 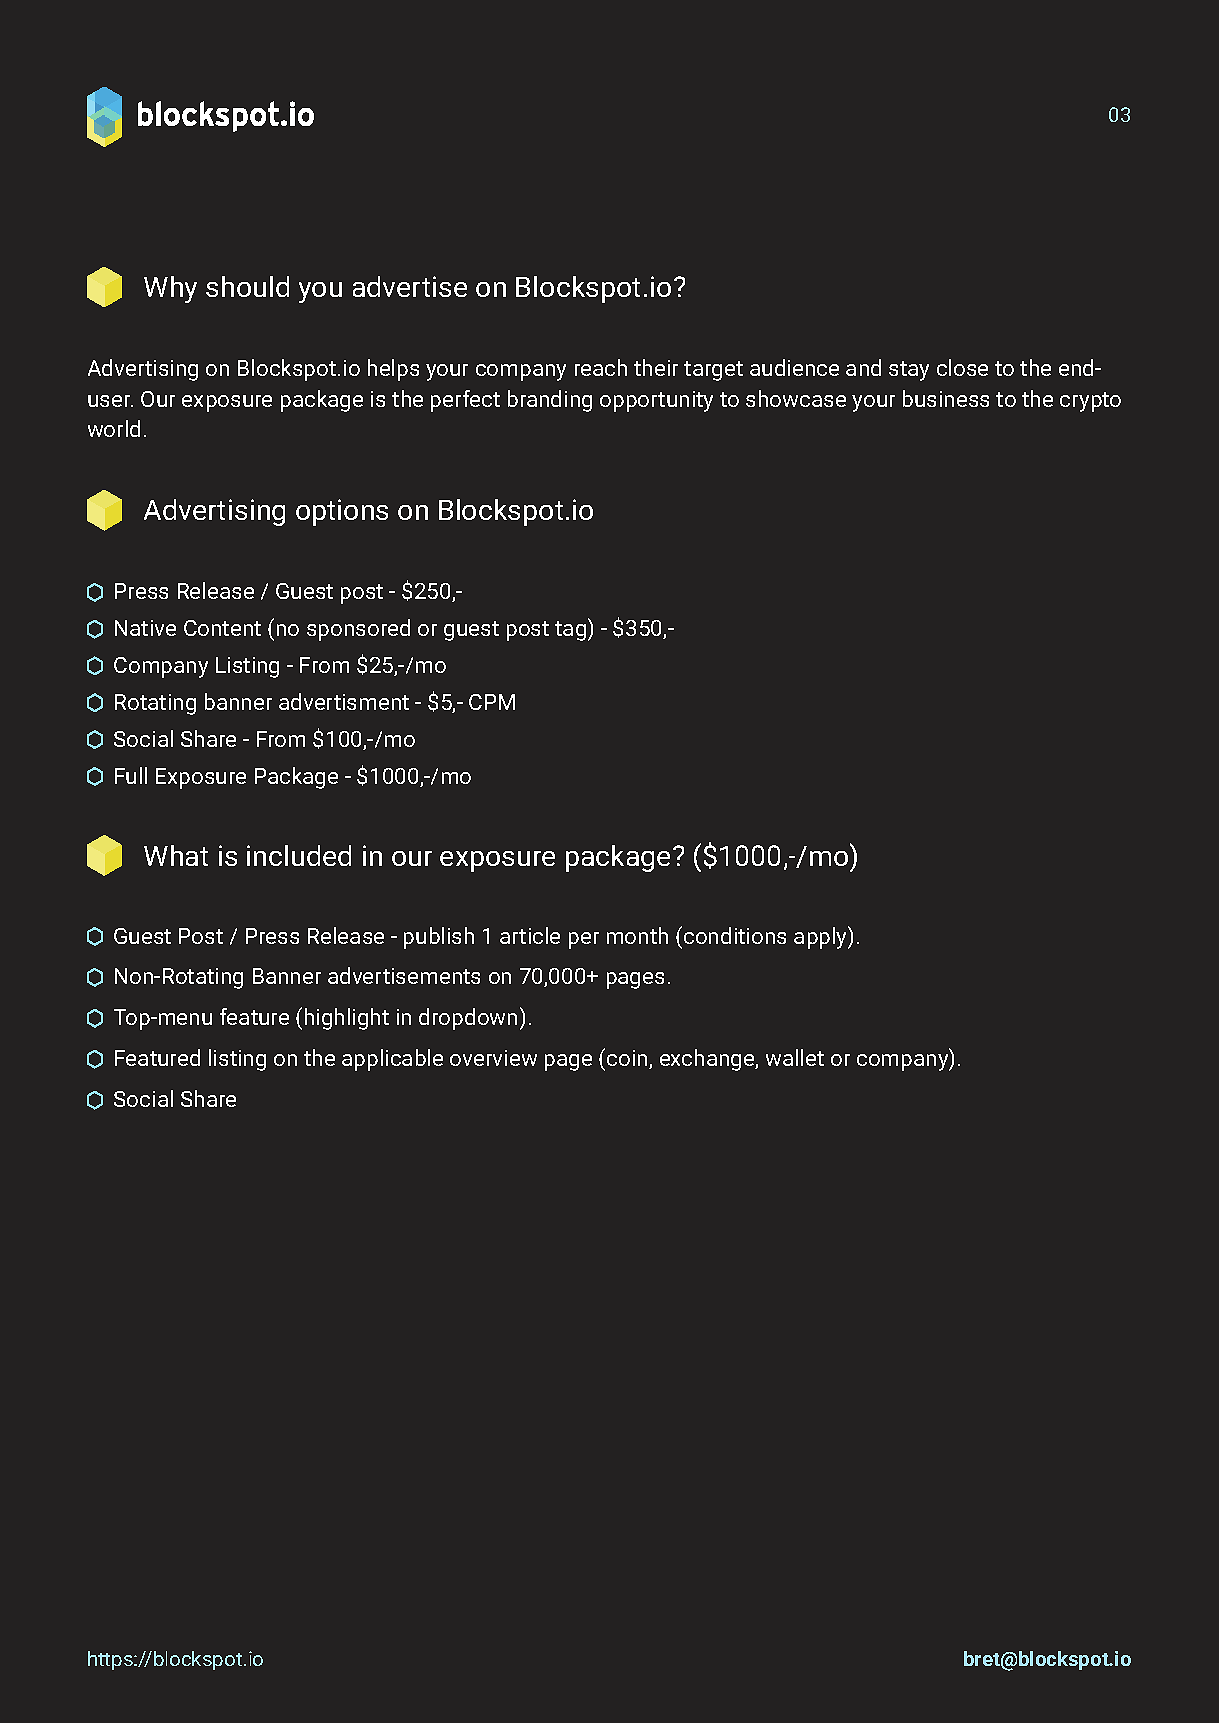 What do you see at coordinates (946, 398) in the screenshot?
I see `business` at bounding box center [946, 398].
